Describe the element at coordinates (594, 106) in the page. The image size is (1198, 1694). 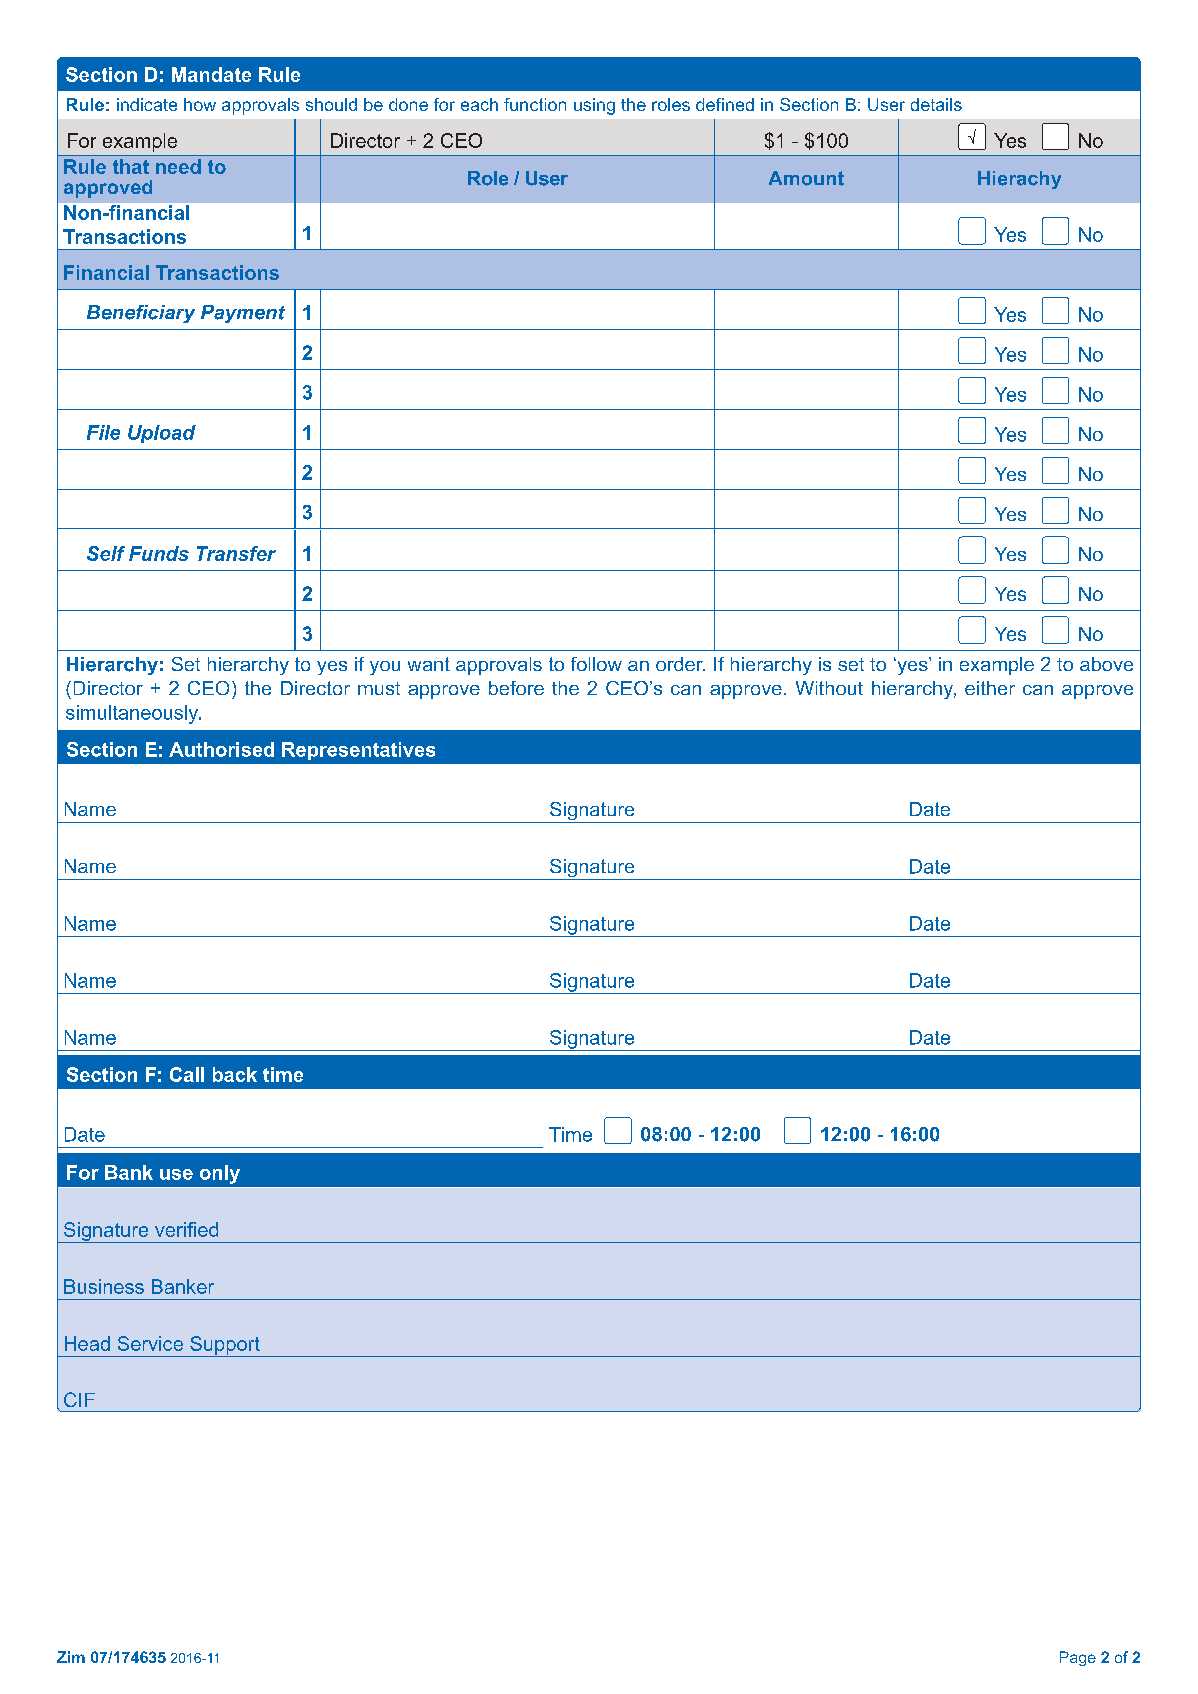
I see `using` at that location.
